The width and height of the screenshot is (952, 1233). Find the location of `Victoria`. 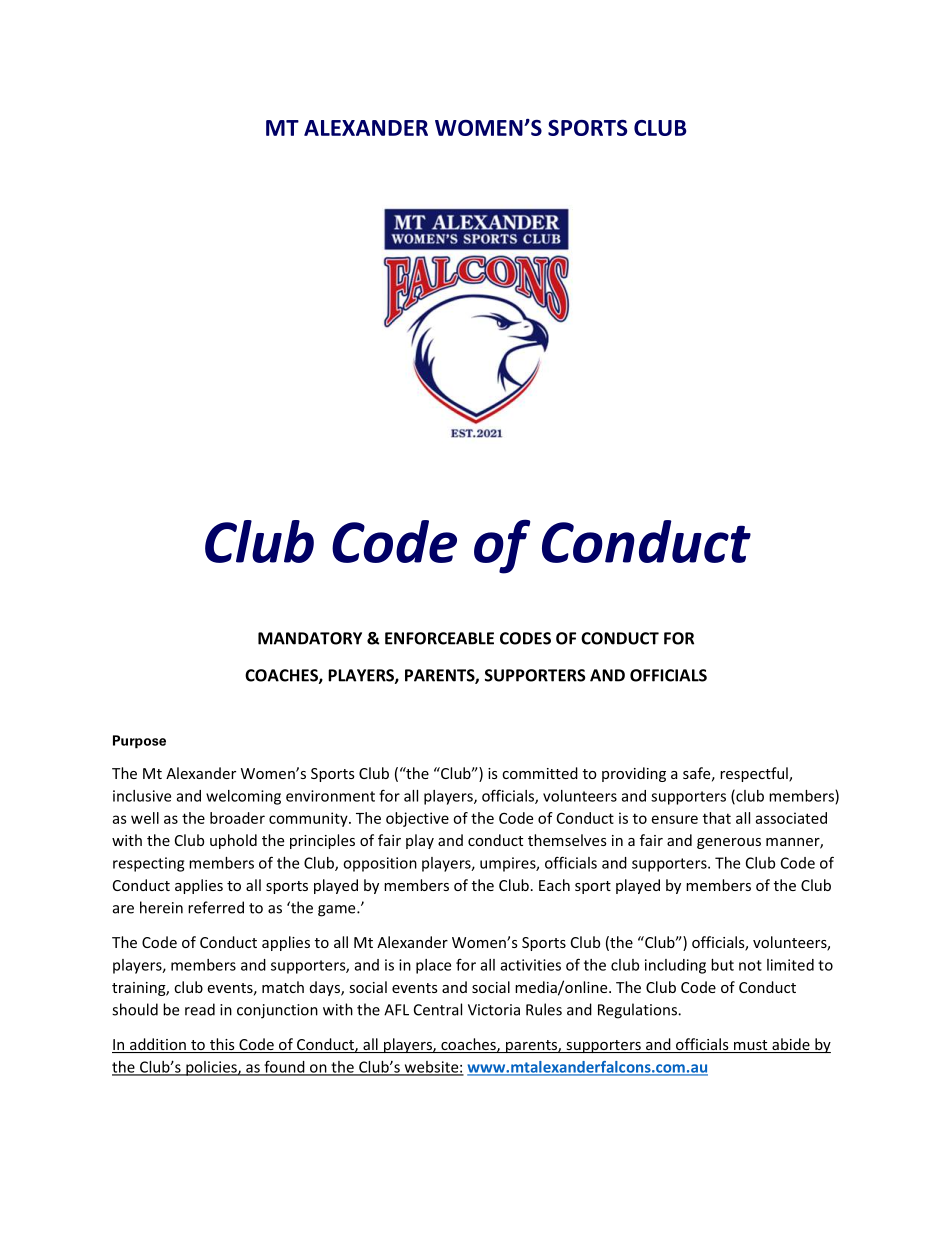

Victoria is located at coordinates (494, 1010).
